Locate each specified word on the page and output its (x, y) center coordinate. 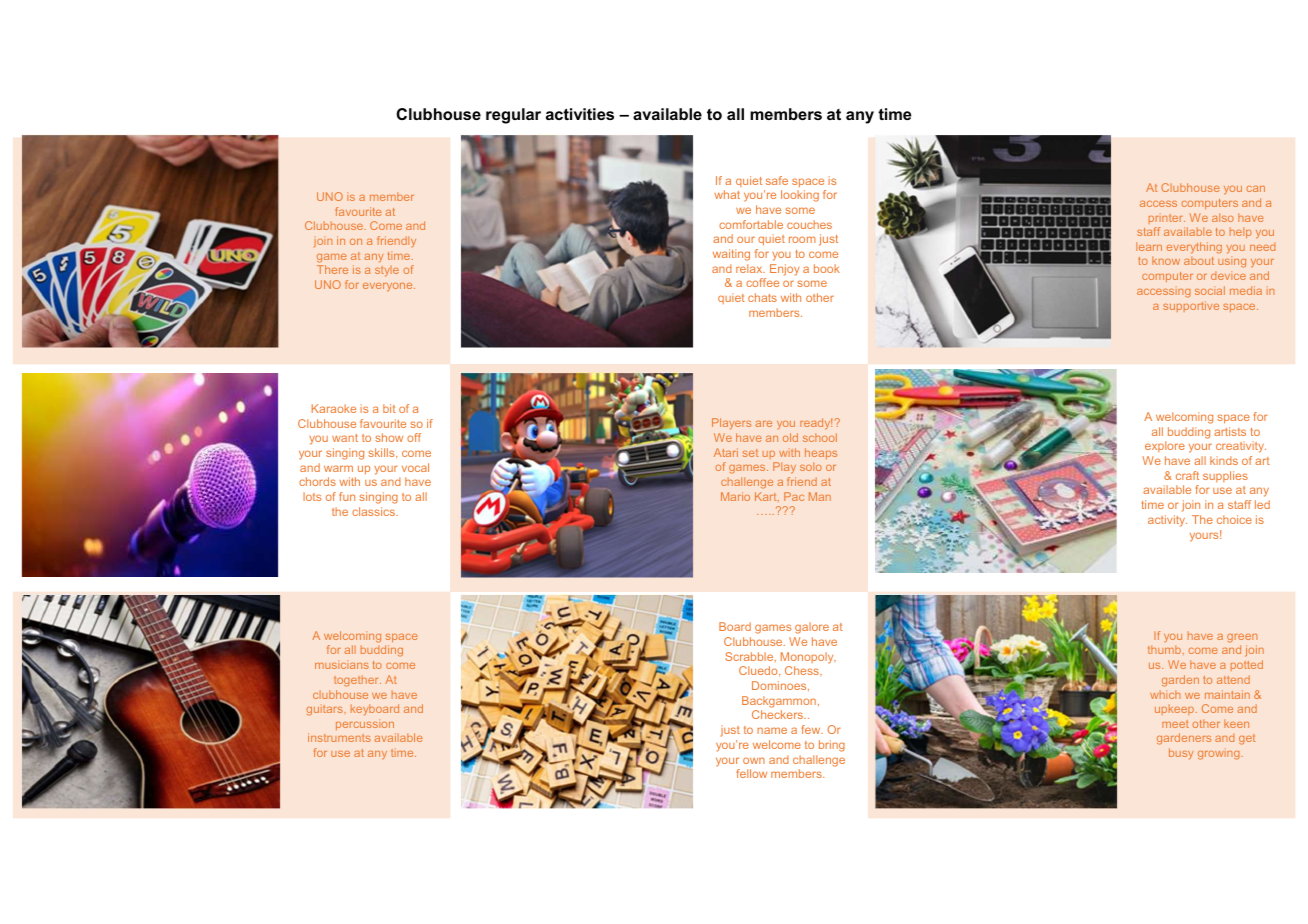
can (1256, 189)
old (790, 437)
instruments (339, 737)
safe (777, 180)
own (754, 760)
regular (513, 116)
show (389, 437)
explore (1165, 446)
